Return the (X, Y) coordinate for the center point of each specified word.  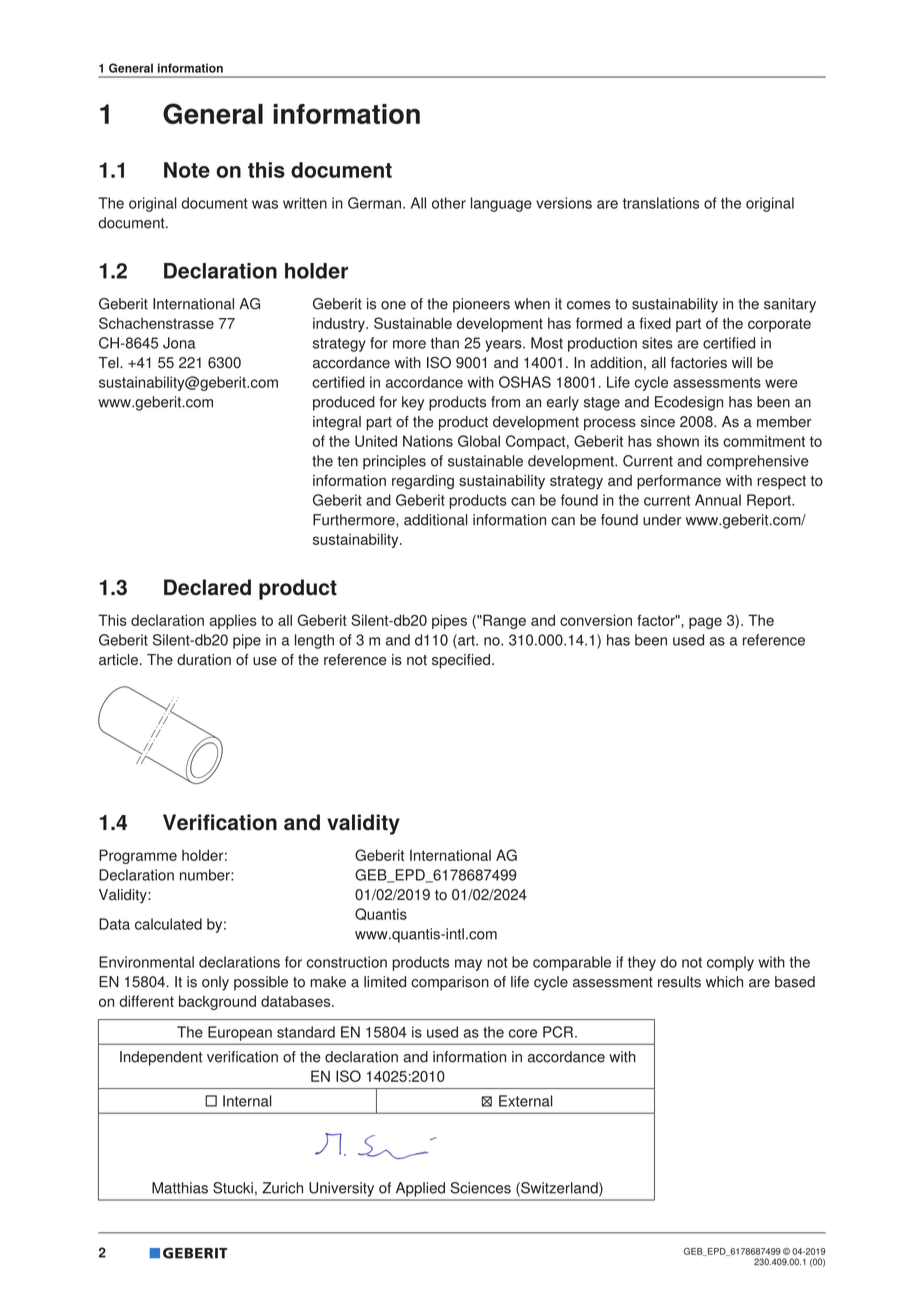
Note (187, 170)
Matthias (180, 1188)
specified (462, 661)
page (705, 623)
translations (661, 203)
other (449, 203)
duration (204, 659)
